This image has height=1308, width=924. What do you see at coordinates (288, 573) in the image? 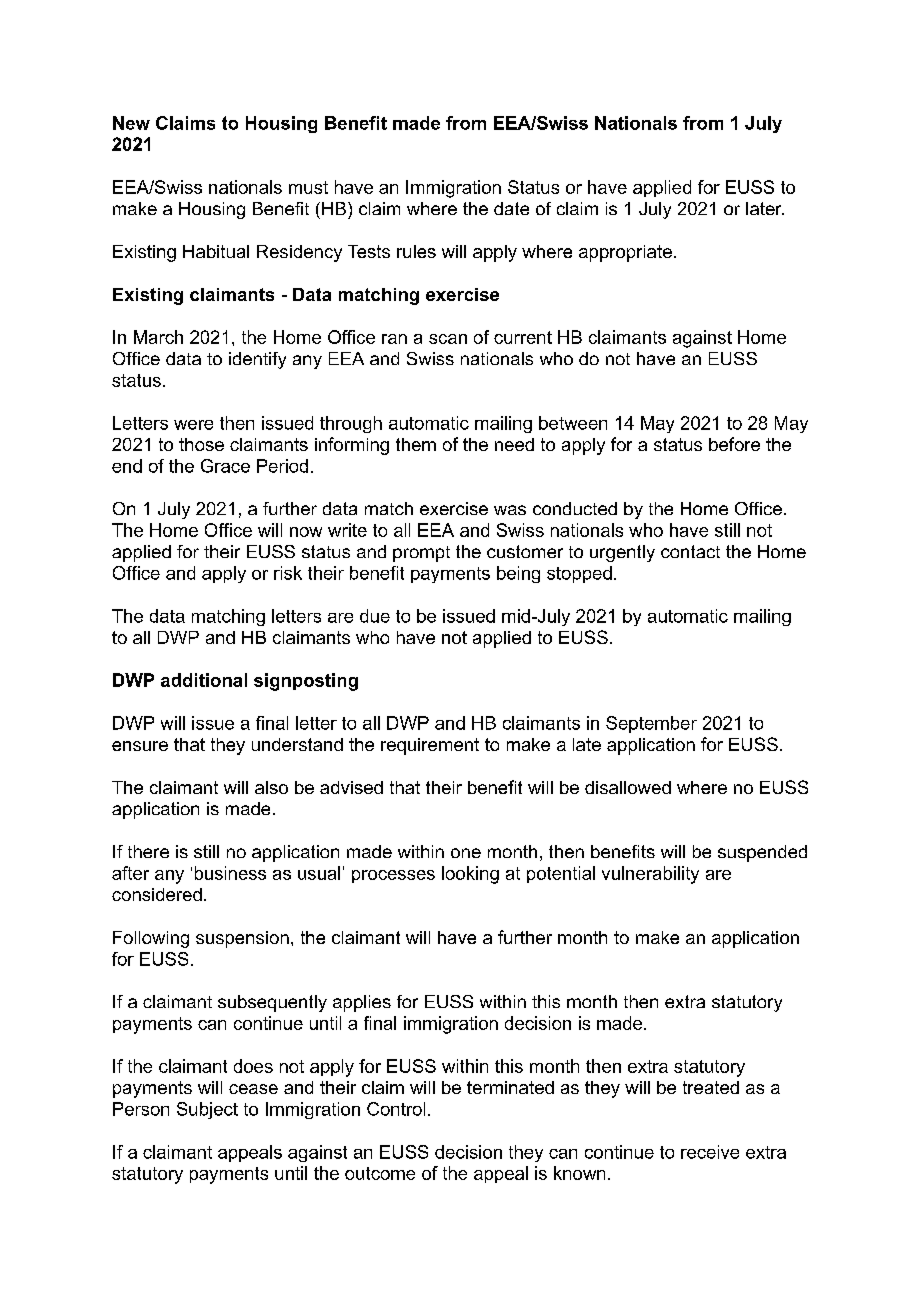
I see `risk` at bounding box center [288, 573].
